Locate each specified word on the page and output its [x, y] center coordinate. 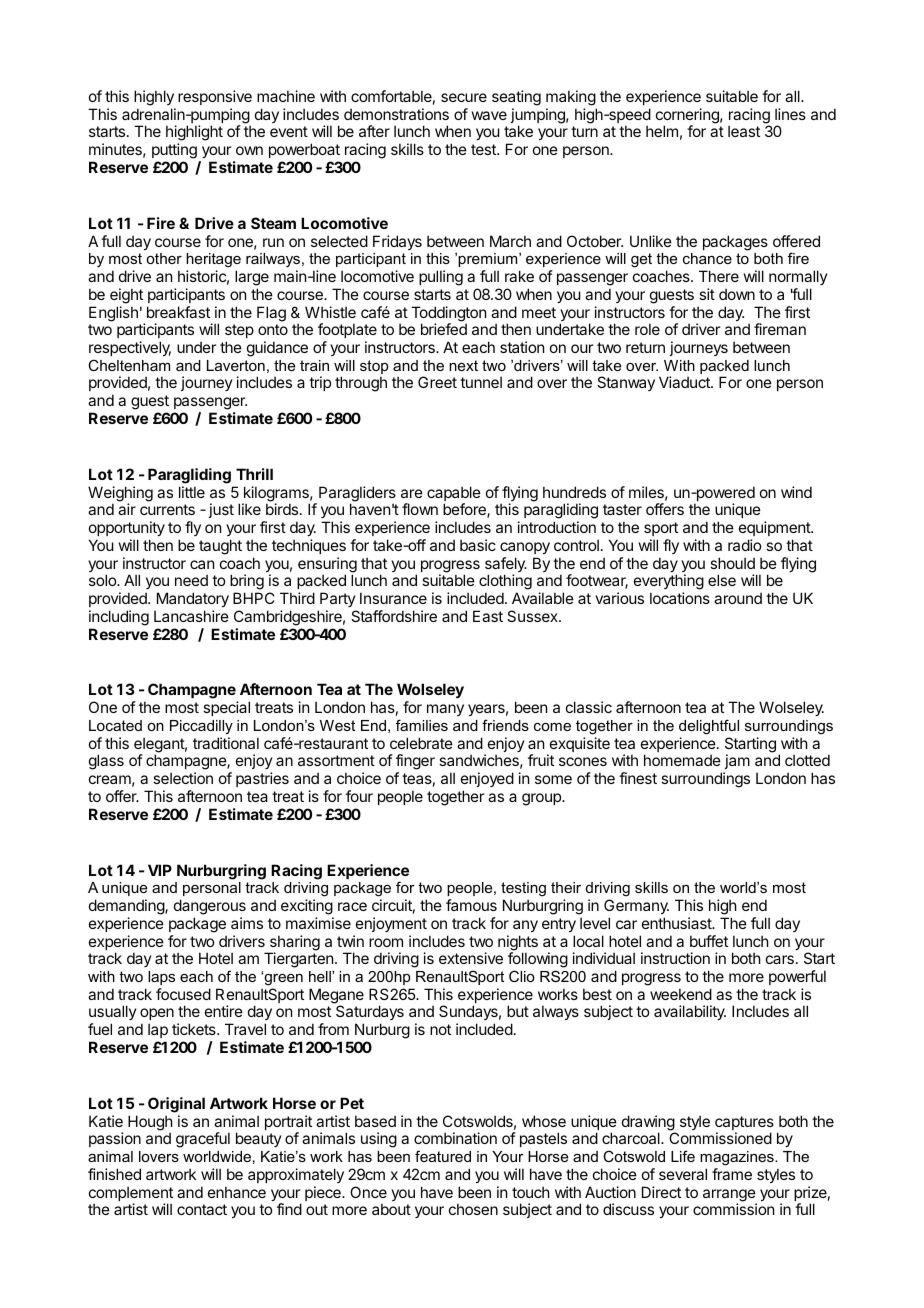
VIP [160, 870]
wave [489, 115]
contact [202, 1209]
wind [796, 492]
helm [662, 131]
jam [736, 763]
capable [454, 495]
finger [415, 763]
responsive [215, 97]
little [192, 492]
